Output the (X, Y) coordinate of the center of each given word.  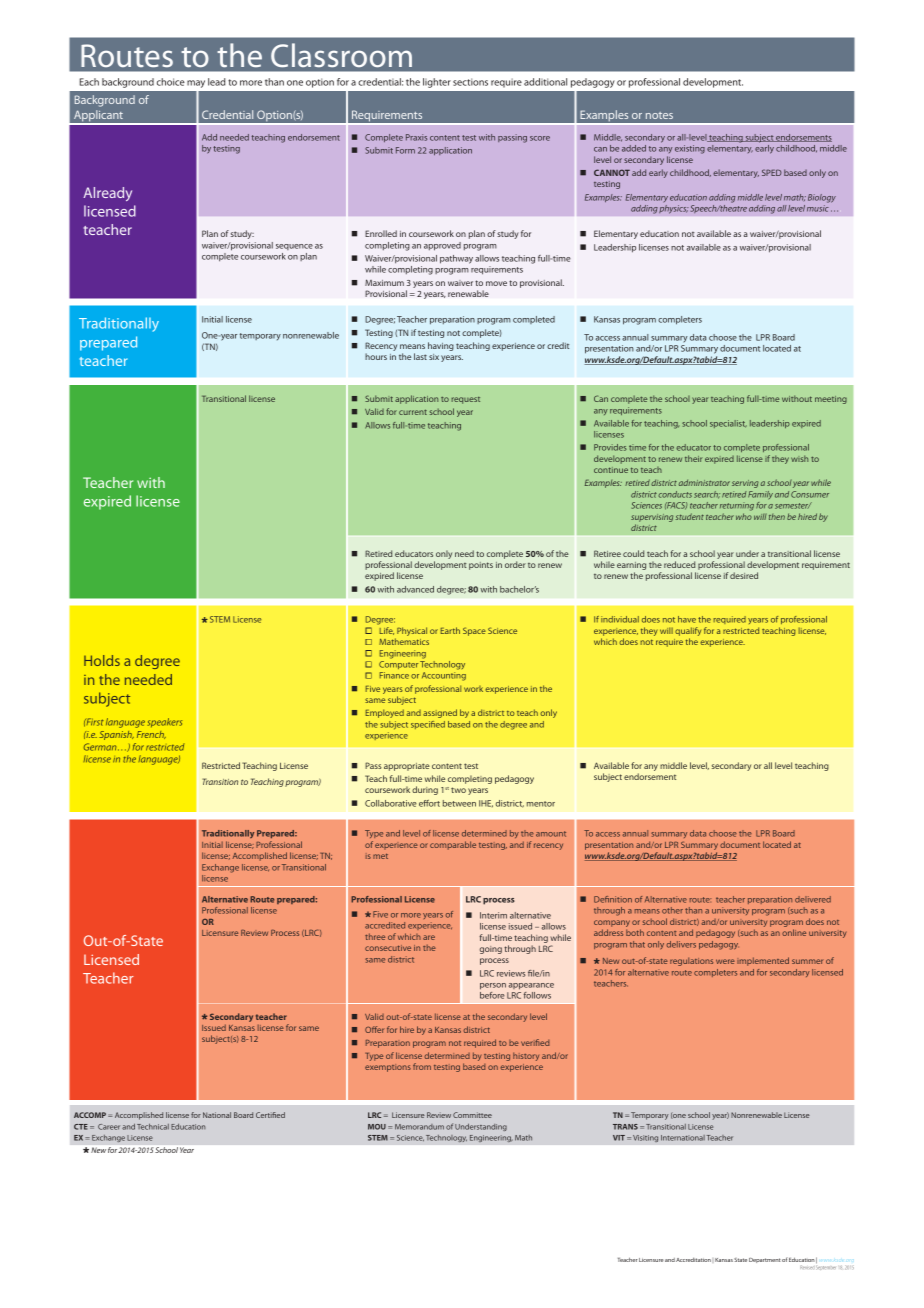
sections (470, 82)
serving (745, 484)
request (465, 400)
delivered (813, 899)
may (196, 84)
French (151, 735)
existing (690, 149)
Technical (153, 1126)
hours (376, 356)
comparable (453, 845)
